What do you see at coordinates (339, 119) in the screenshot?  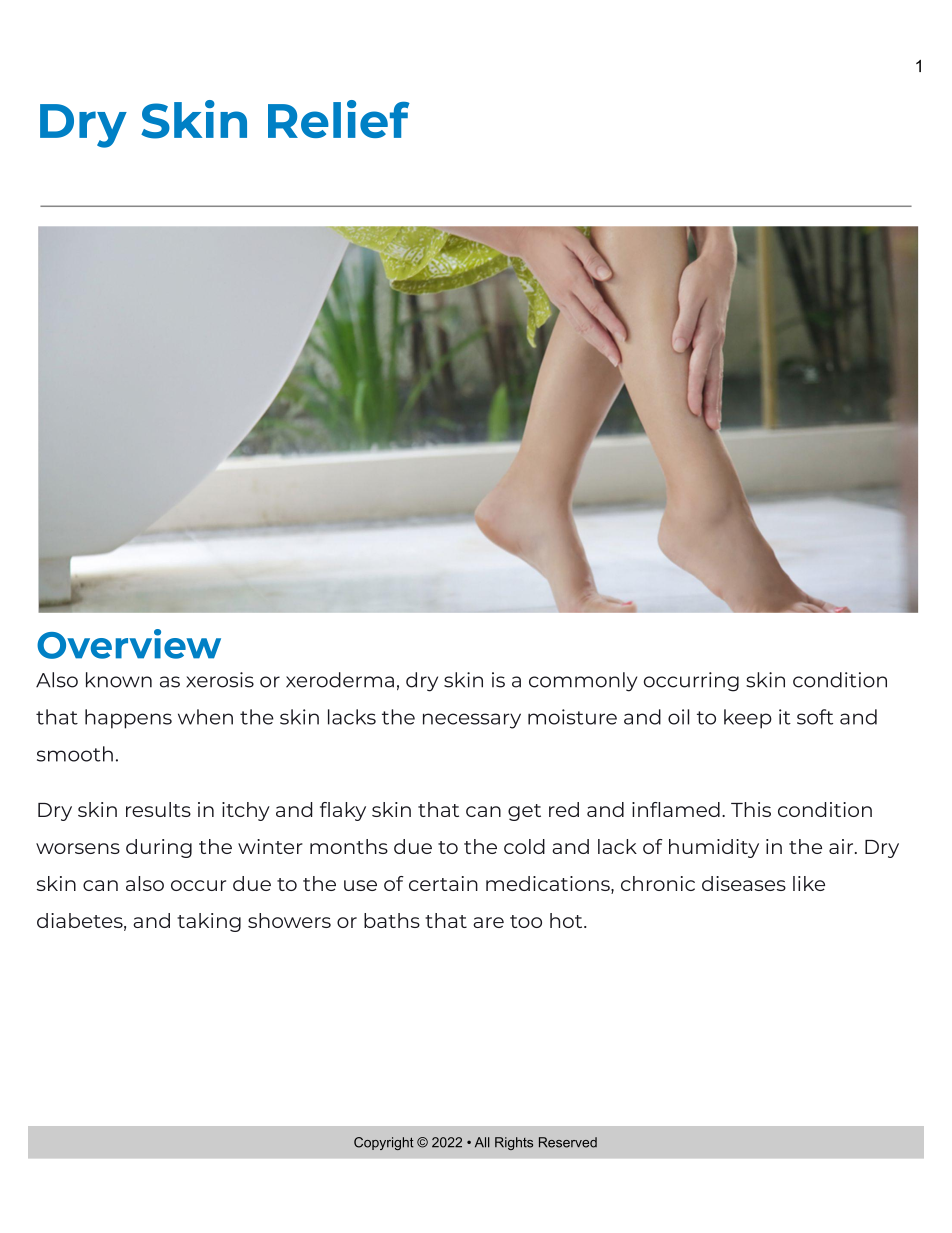 I see `Relief` at bounding box center [339, 119].
